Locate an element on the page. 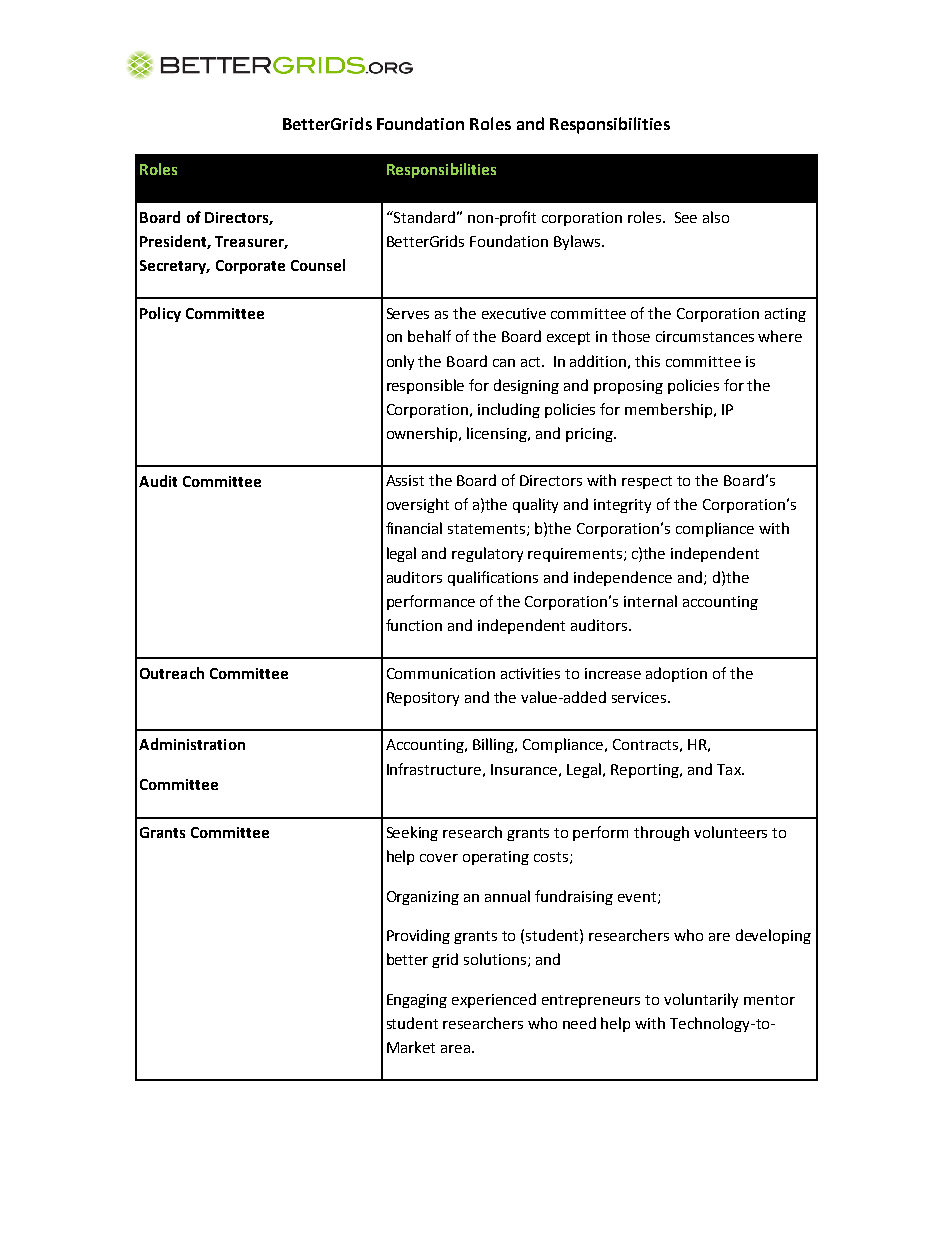 The height and width of the document is (1233, 952). oversight is located at coordinates (418, 505).
